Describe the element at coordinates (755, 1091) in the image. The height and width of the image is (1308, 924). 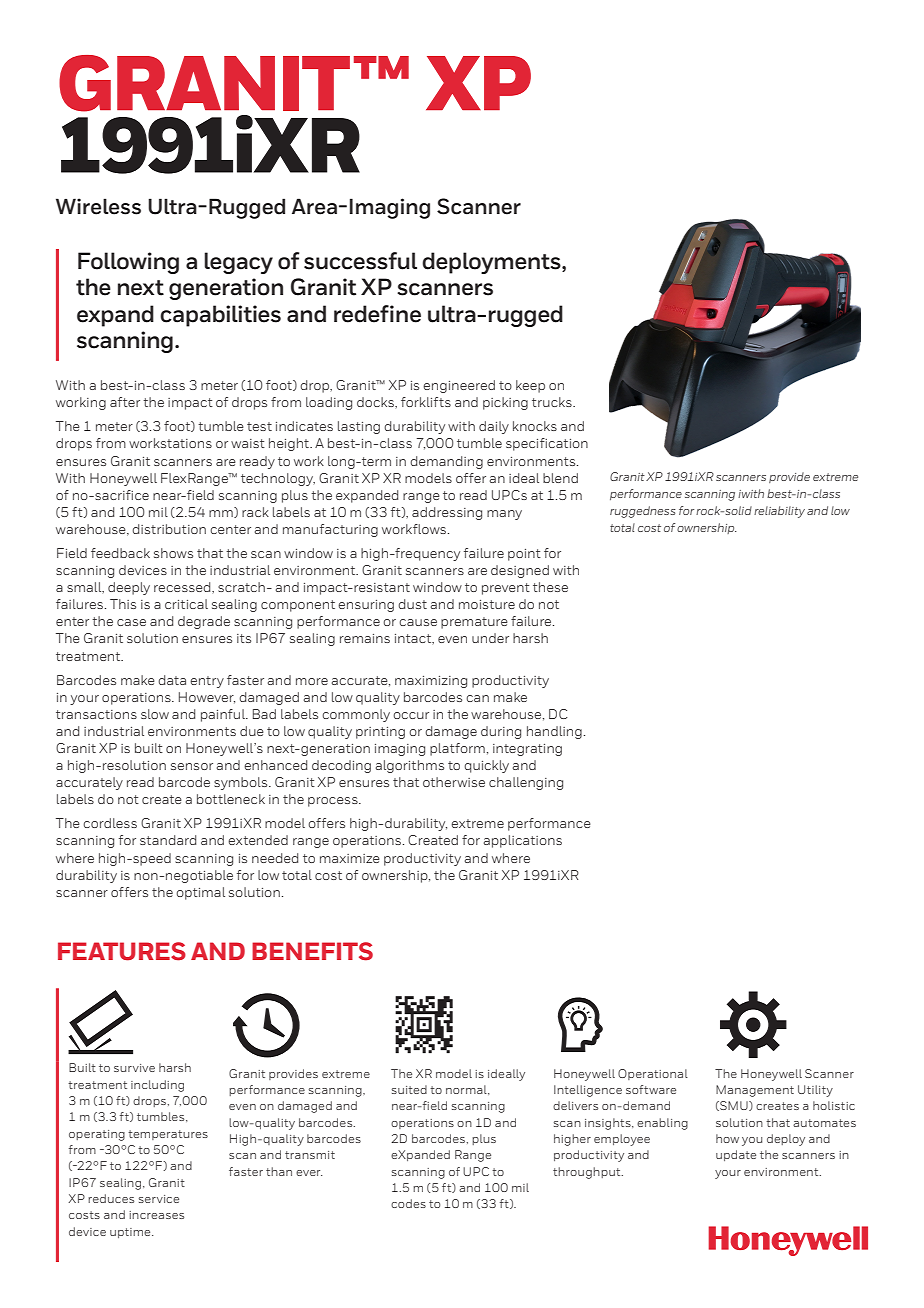
I see `Management` at that location.
